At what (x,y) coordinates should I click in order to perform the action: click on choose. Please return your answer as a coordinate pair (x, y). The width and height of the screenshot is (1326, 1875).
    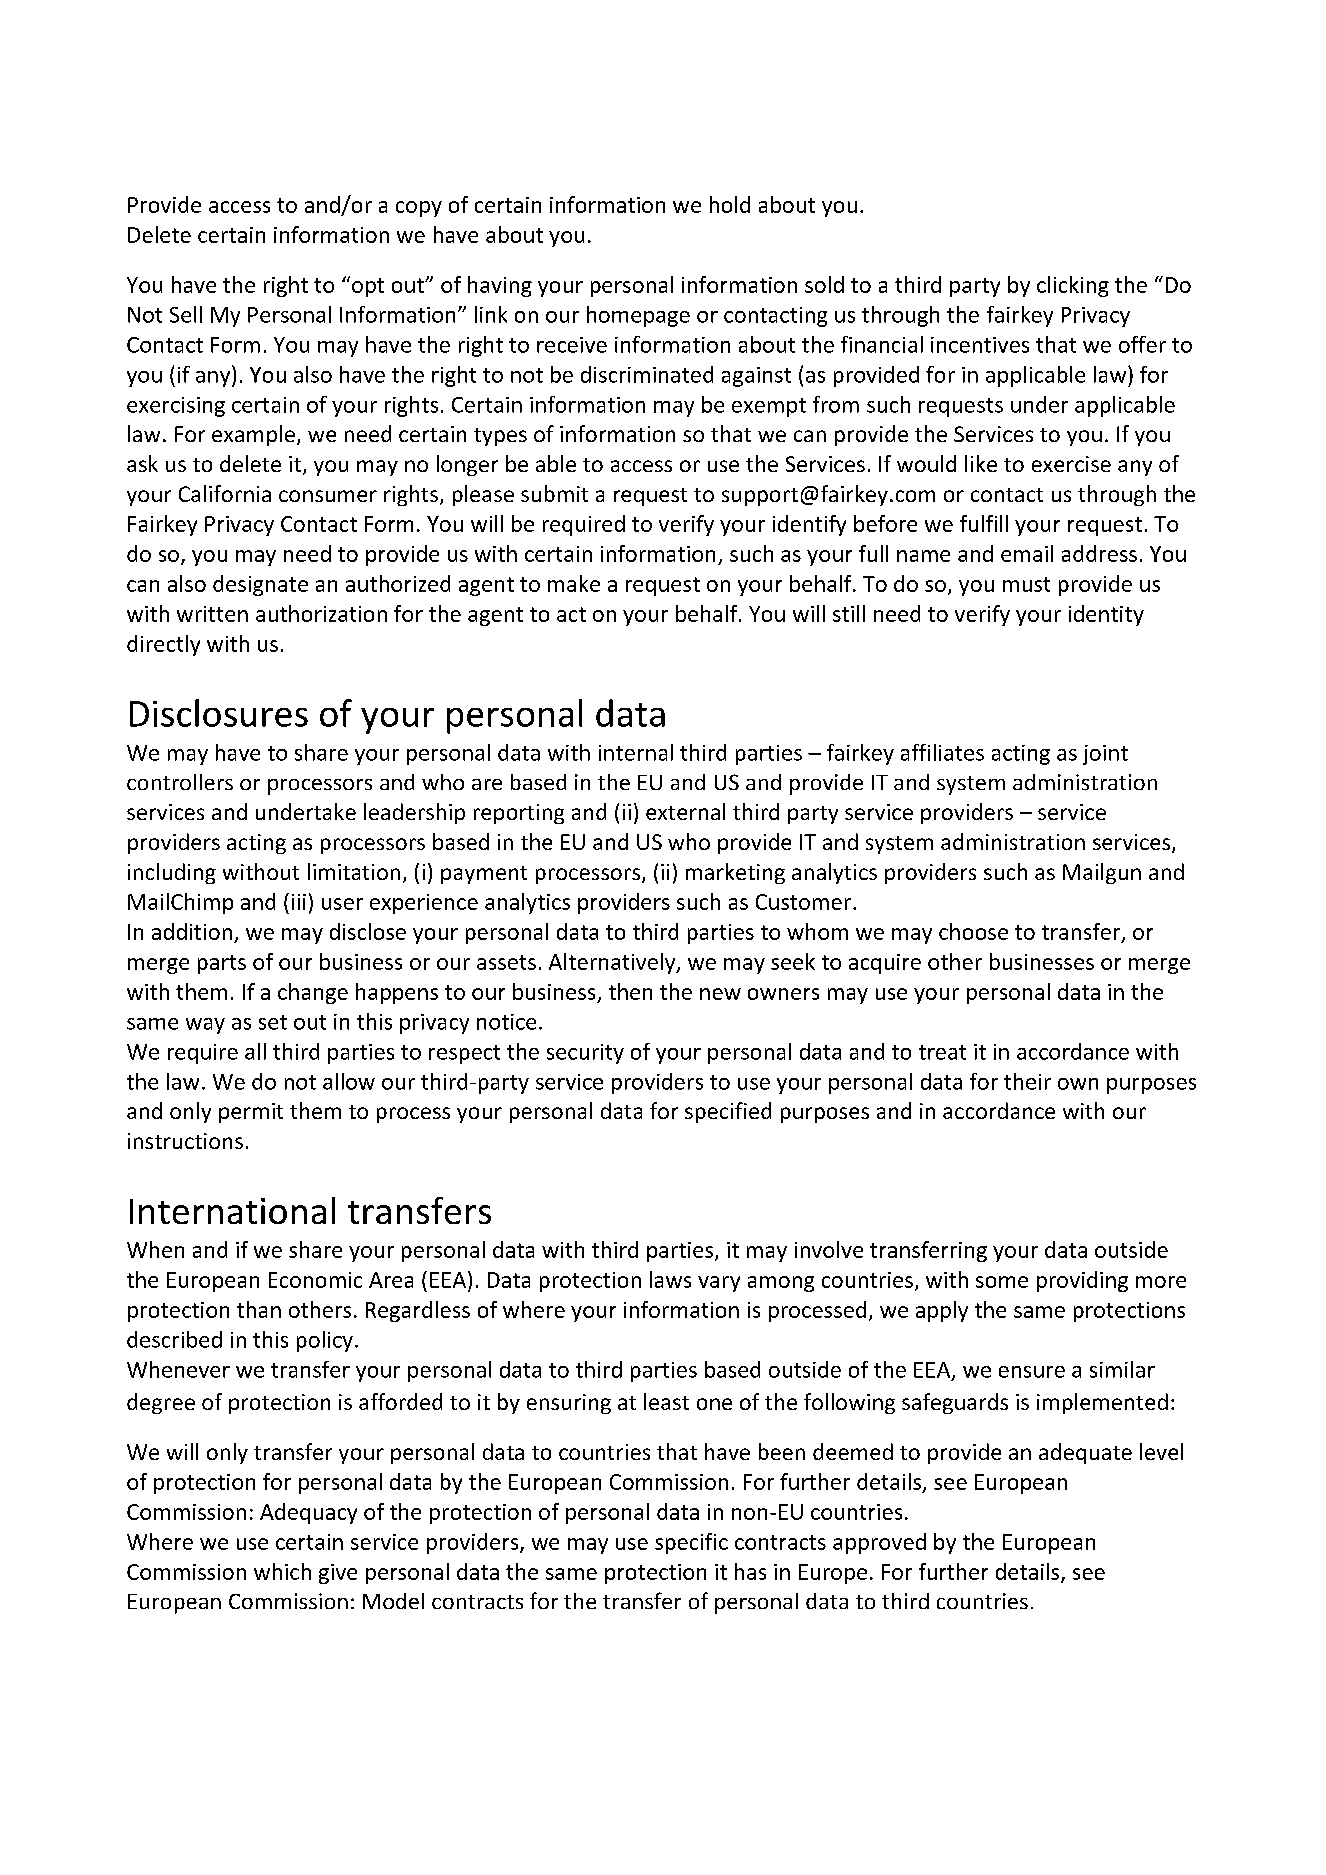
    Looking at the image, I should click on (973, 931).
